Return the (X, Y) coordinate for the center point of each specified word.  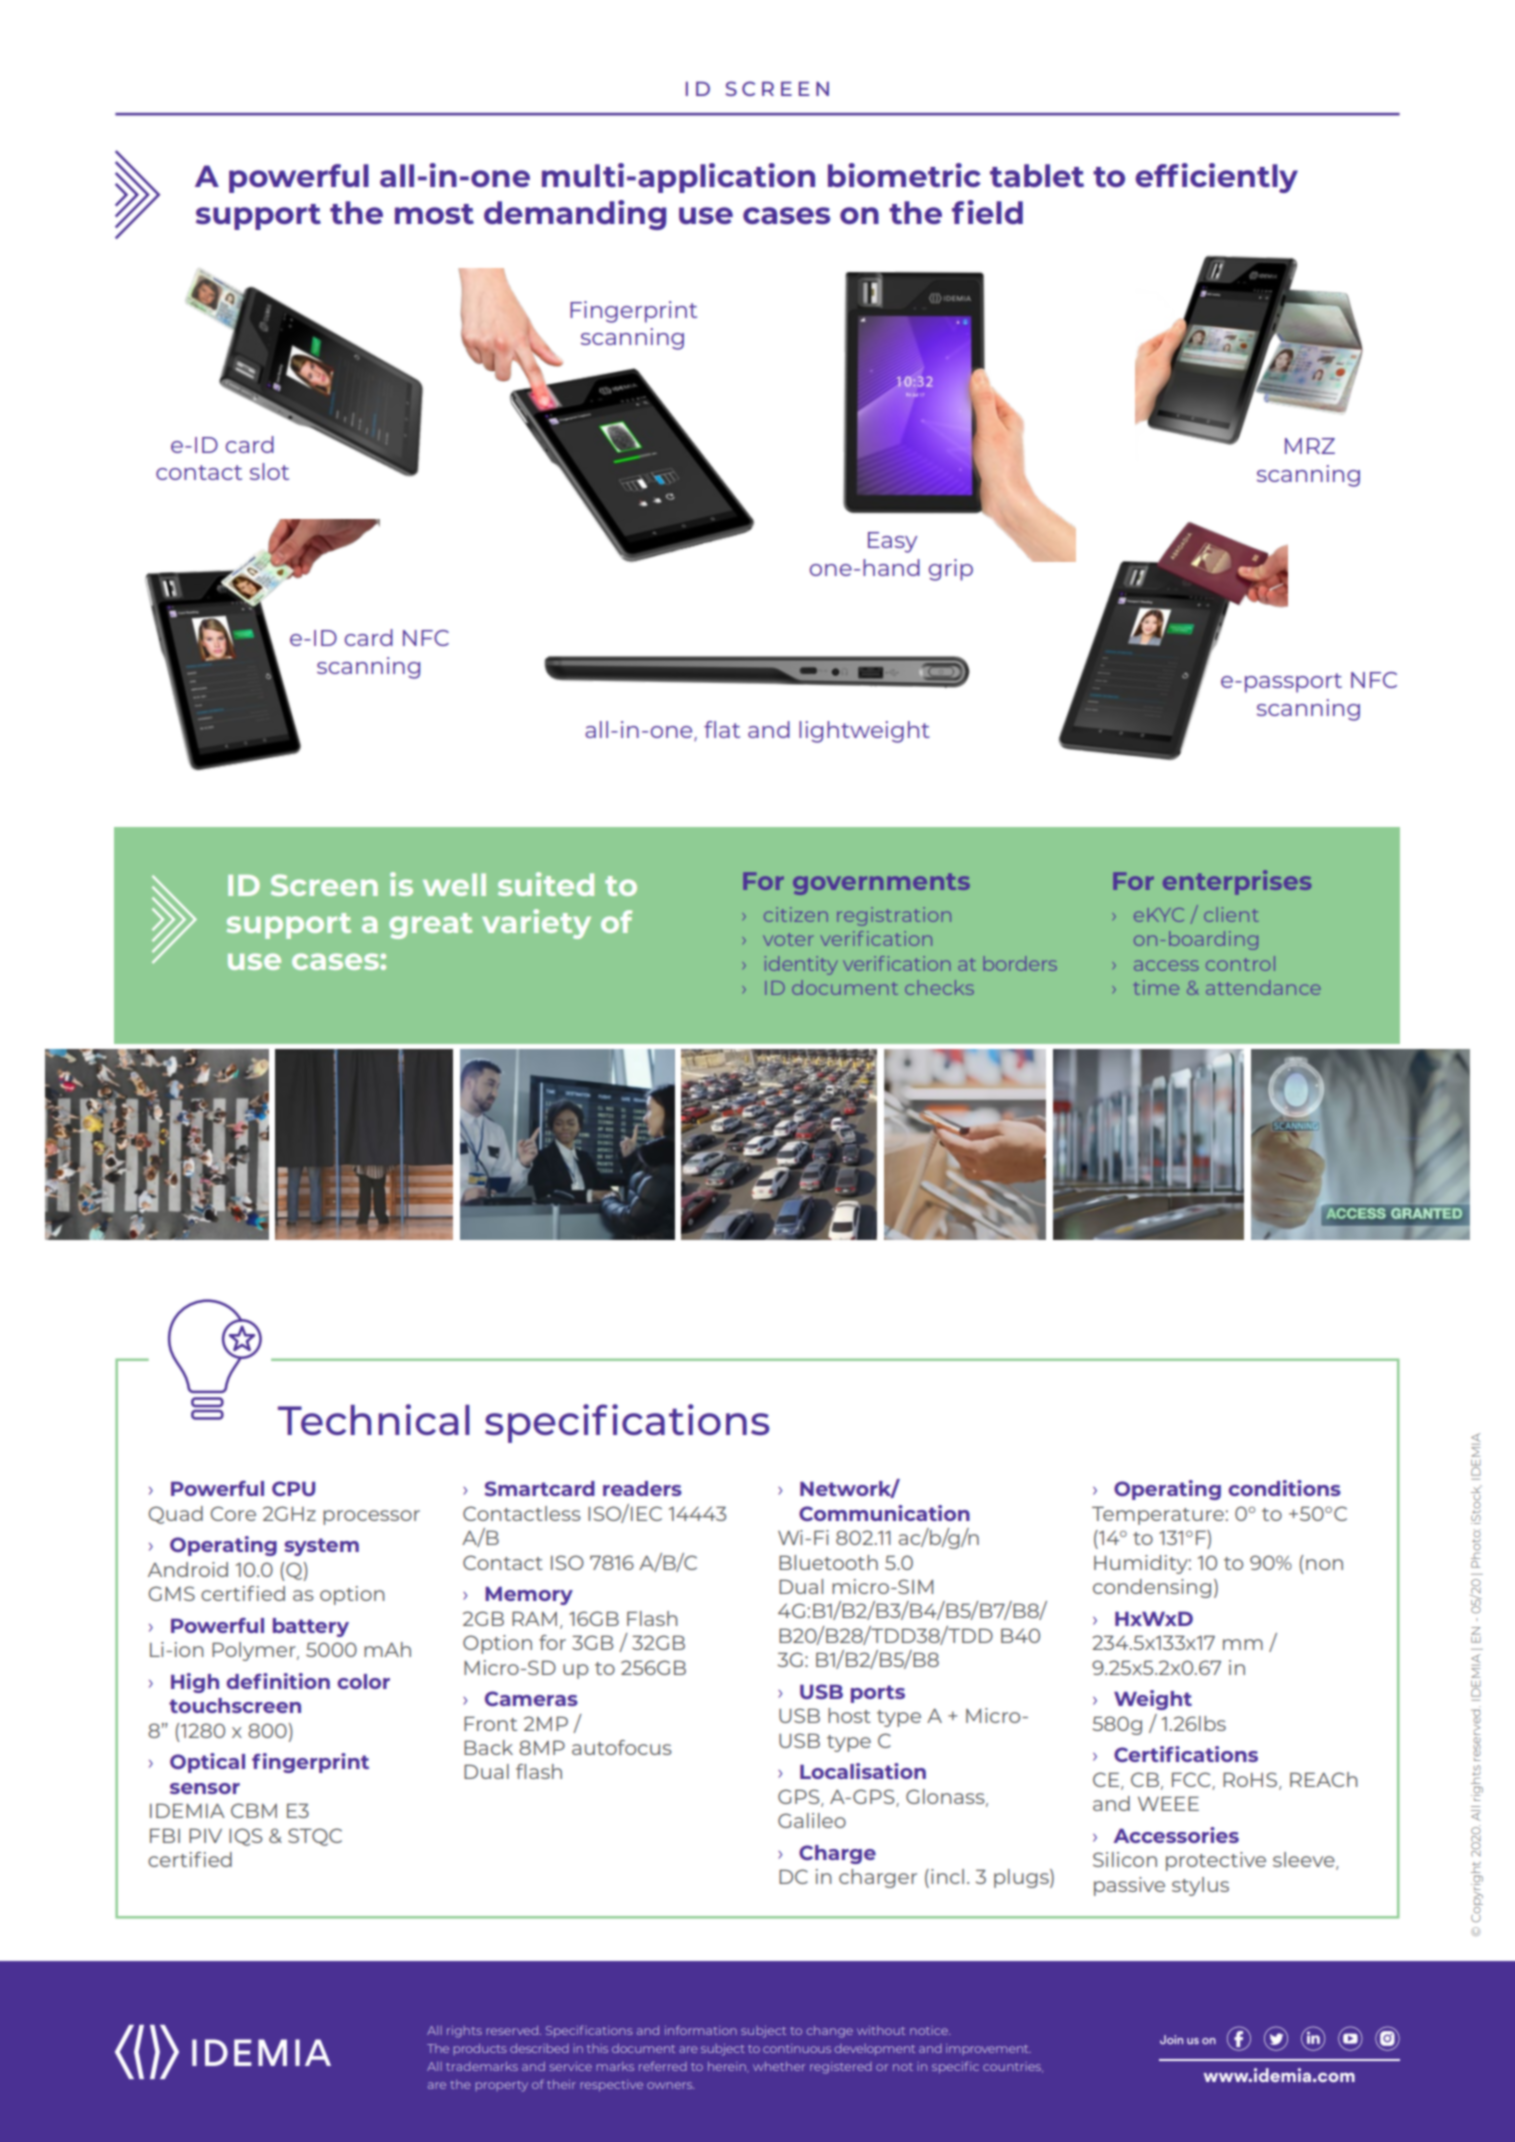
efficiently (1216, 178)
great (431, 926)
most (434, 214)
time (1156, 987)
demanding (575, 215)
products (480, 2049)
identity (801, 965)
